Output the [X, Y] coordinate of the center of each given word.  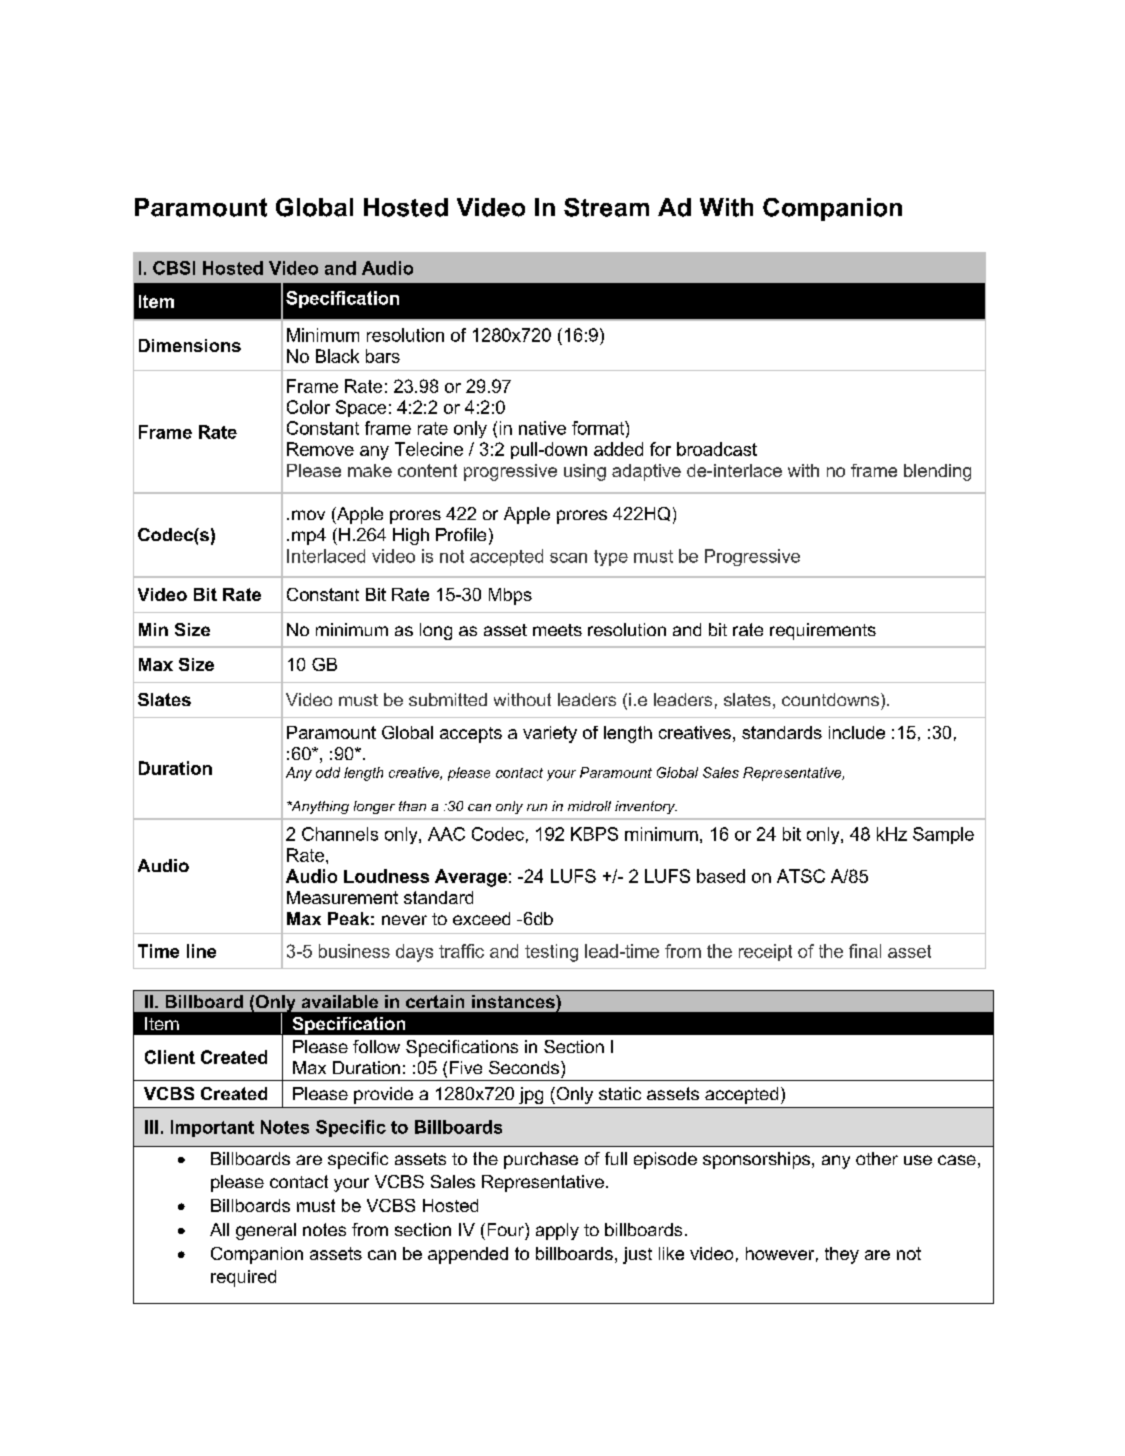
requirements [823, 631]
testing [551, 953]
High [411, 536]
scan [568, 558]
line [201, 951]
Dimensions [190, 345]
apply [557, 1231]
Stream [606, 207]
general [266, 1231]
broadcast [717, 449]
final [865, 951]
